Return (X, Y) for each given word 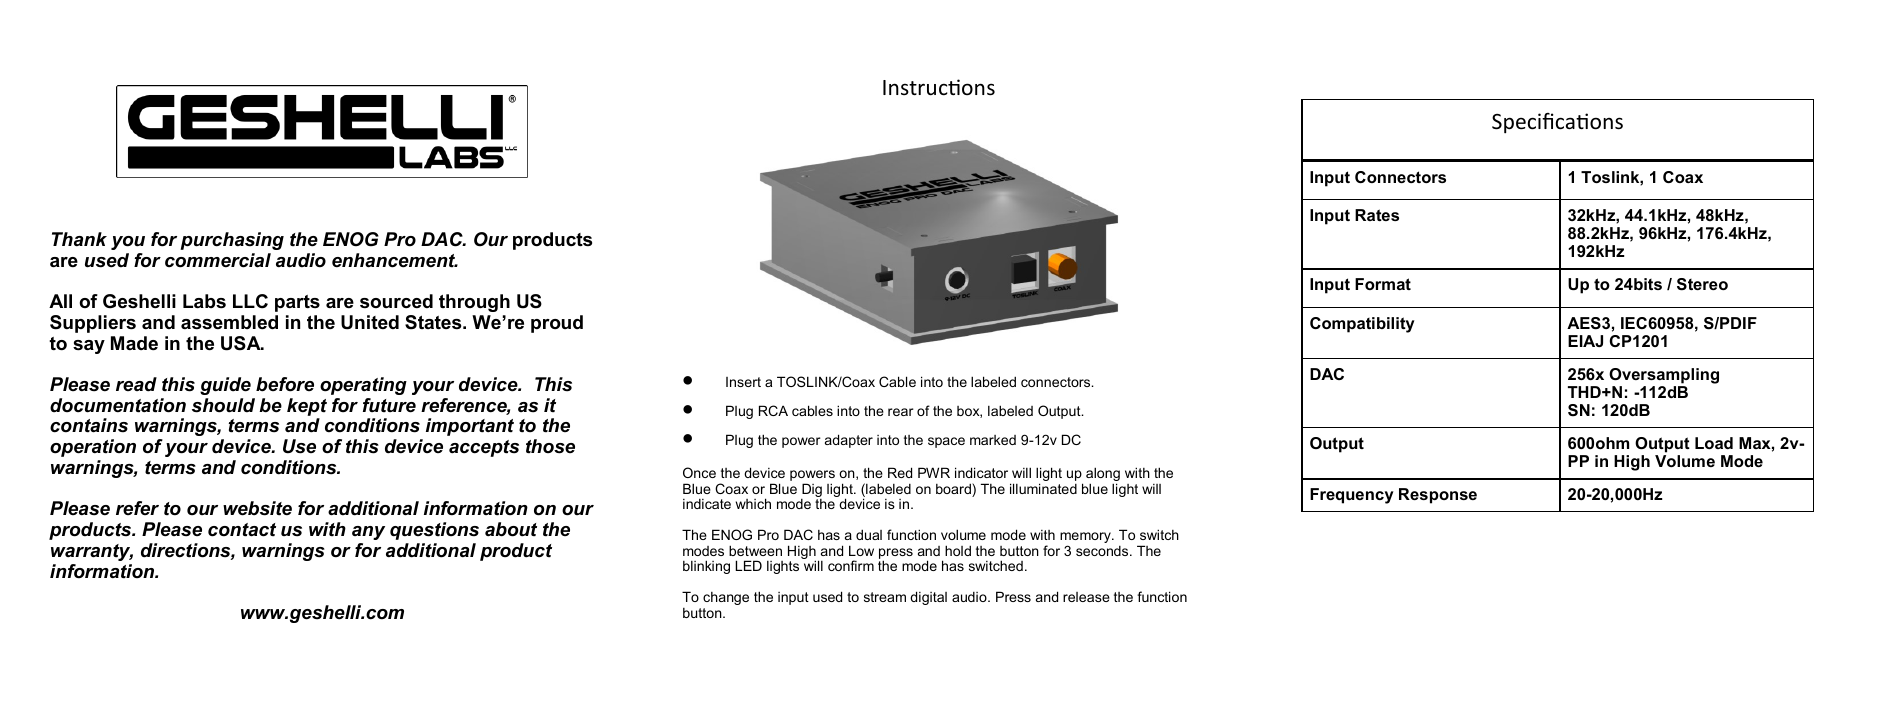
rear (901, 412)
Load (1714, 443)
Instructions (939, 87)
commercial (218, 260)
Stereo (1702, 284)
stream (885, 597)
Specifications (1557, 123)
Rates (1377, 215)
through (474, 303)
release (1086, 597)
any (368, 533)
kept (307, 407)
